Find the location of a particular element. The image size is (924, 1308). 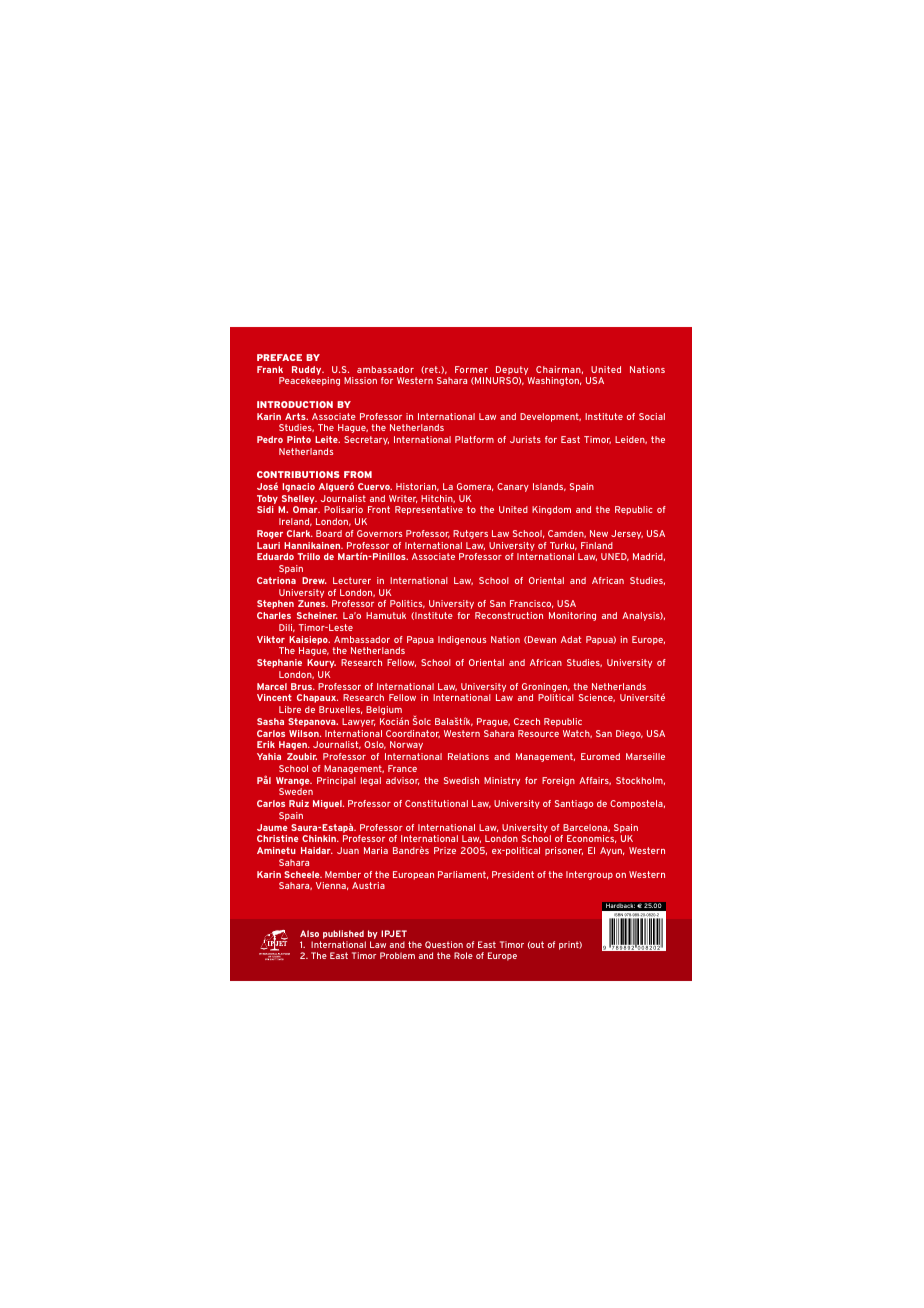

Intergroup is located at coordinates (589, 875).
